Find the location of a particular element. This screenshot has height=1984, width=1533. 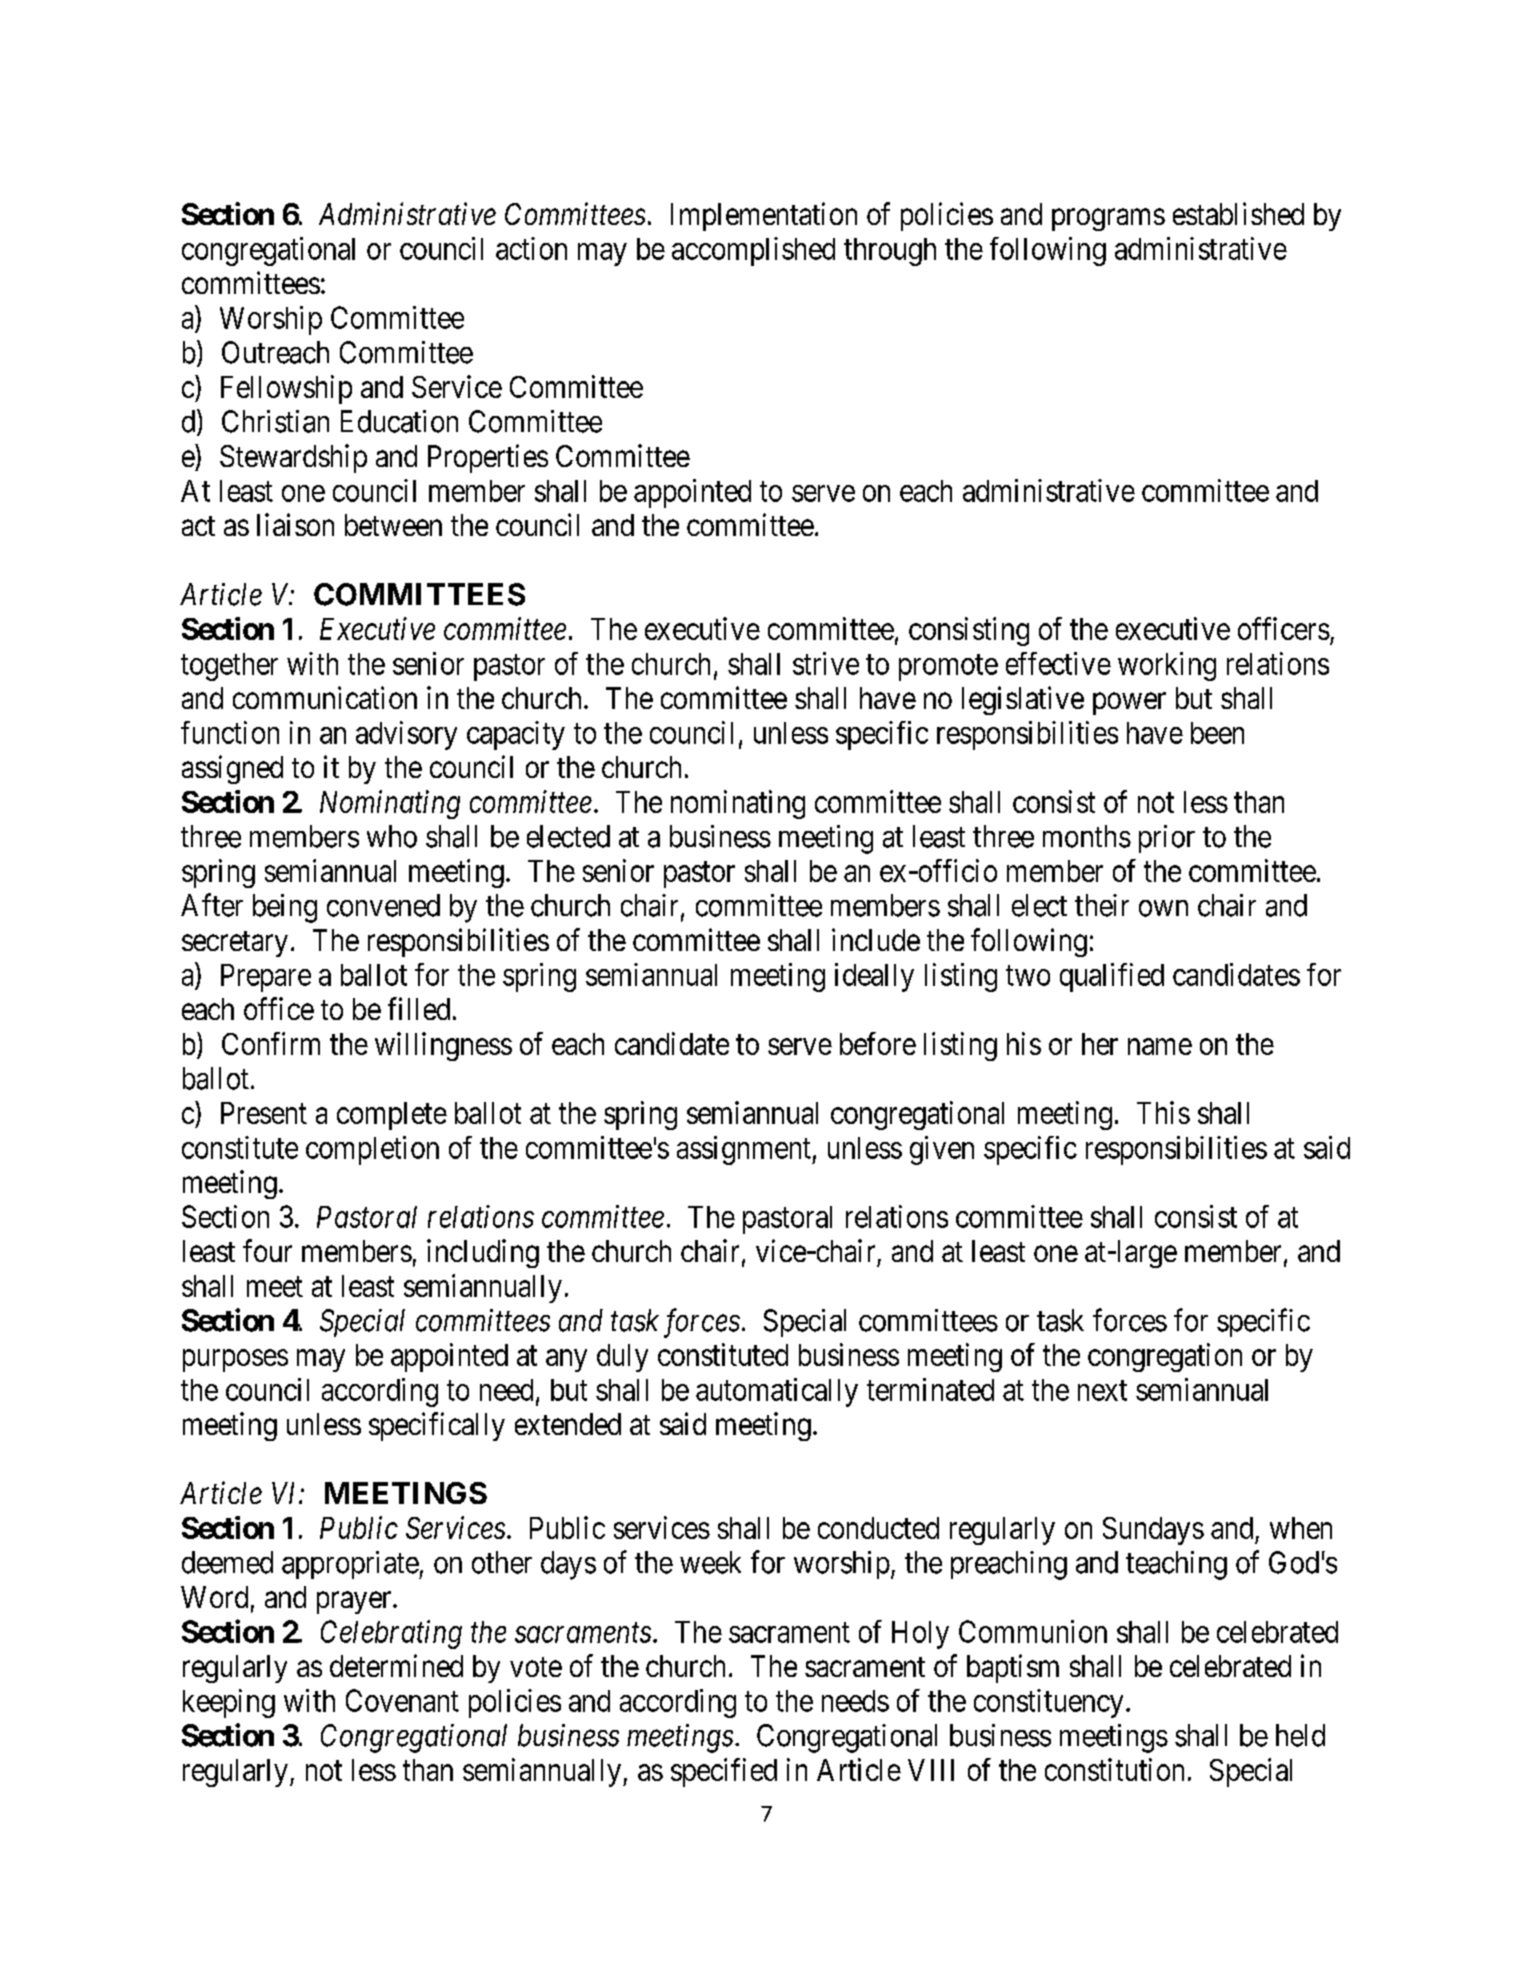

accomplished is located at coordinates (753, 251).
